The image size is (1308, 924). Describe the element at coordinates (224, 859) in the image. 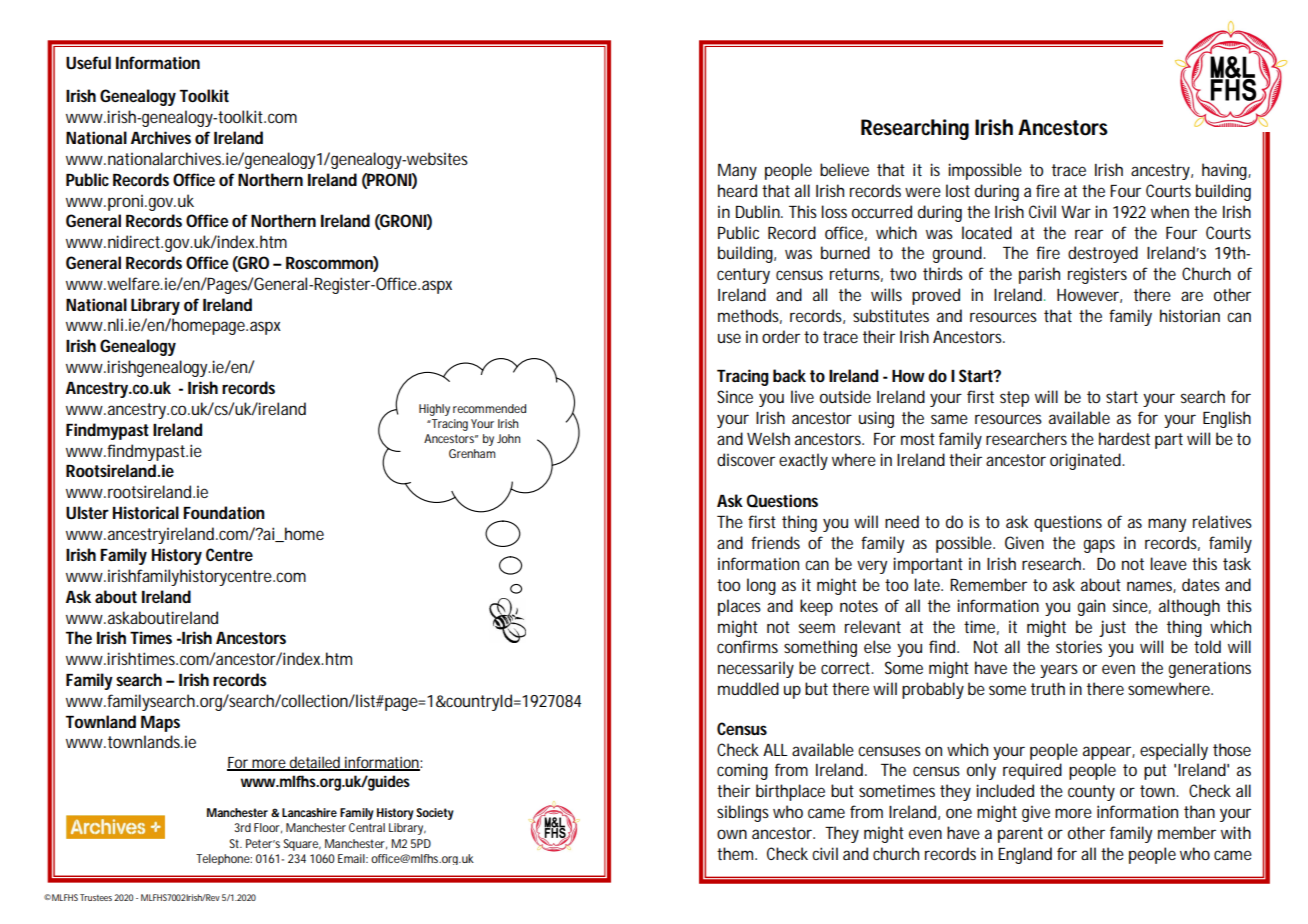

I see `Telephone` at that location.
